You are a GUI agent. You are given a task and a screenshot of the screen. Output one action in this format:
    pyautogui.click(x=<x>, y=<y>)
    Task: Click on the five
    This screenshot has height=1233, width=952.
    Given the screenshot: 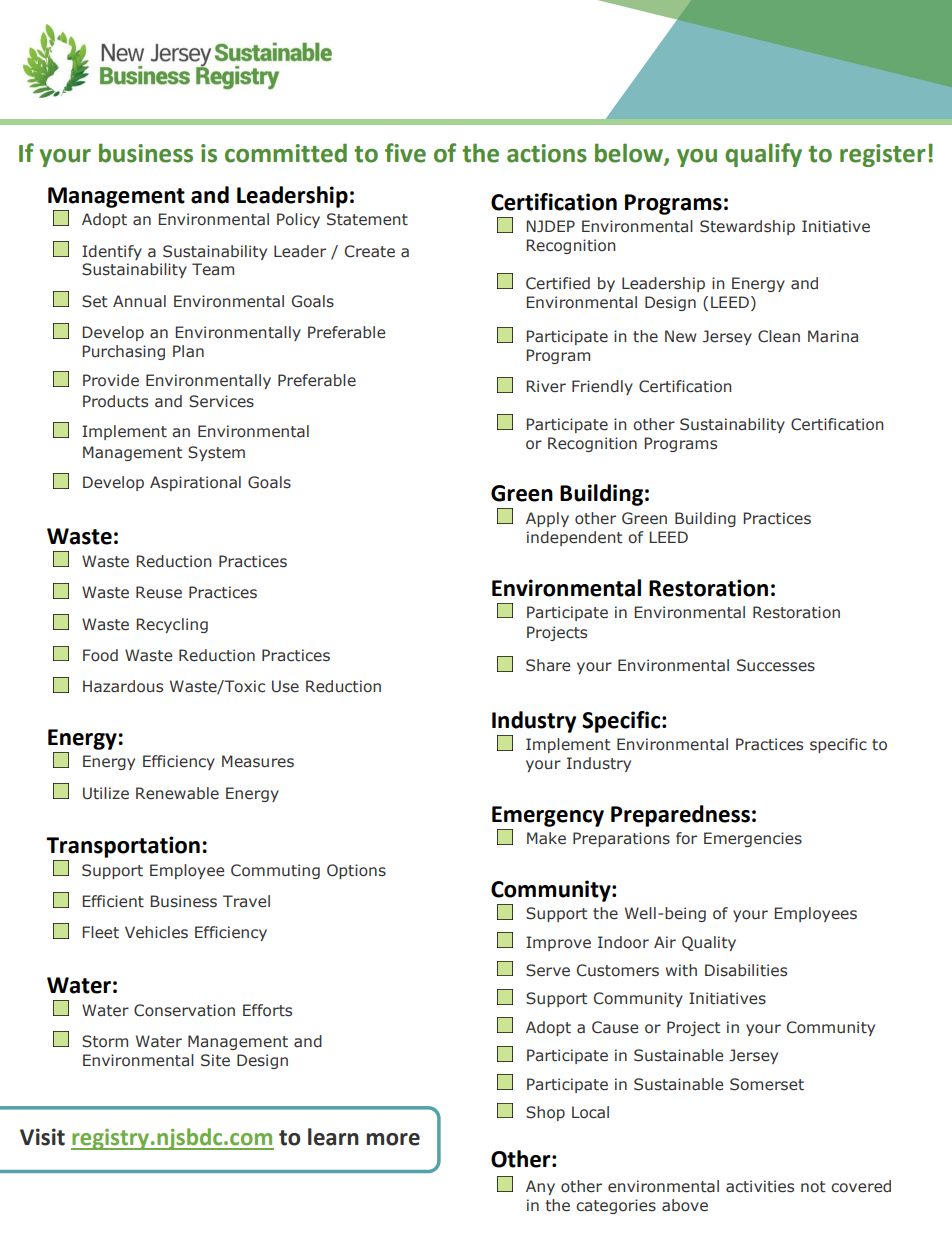 What is the action you would take?
    pyautogui.click(x=405, y=153)
